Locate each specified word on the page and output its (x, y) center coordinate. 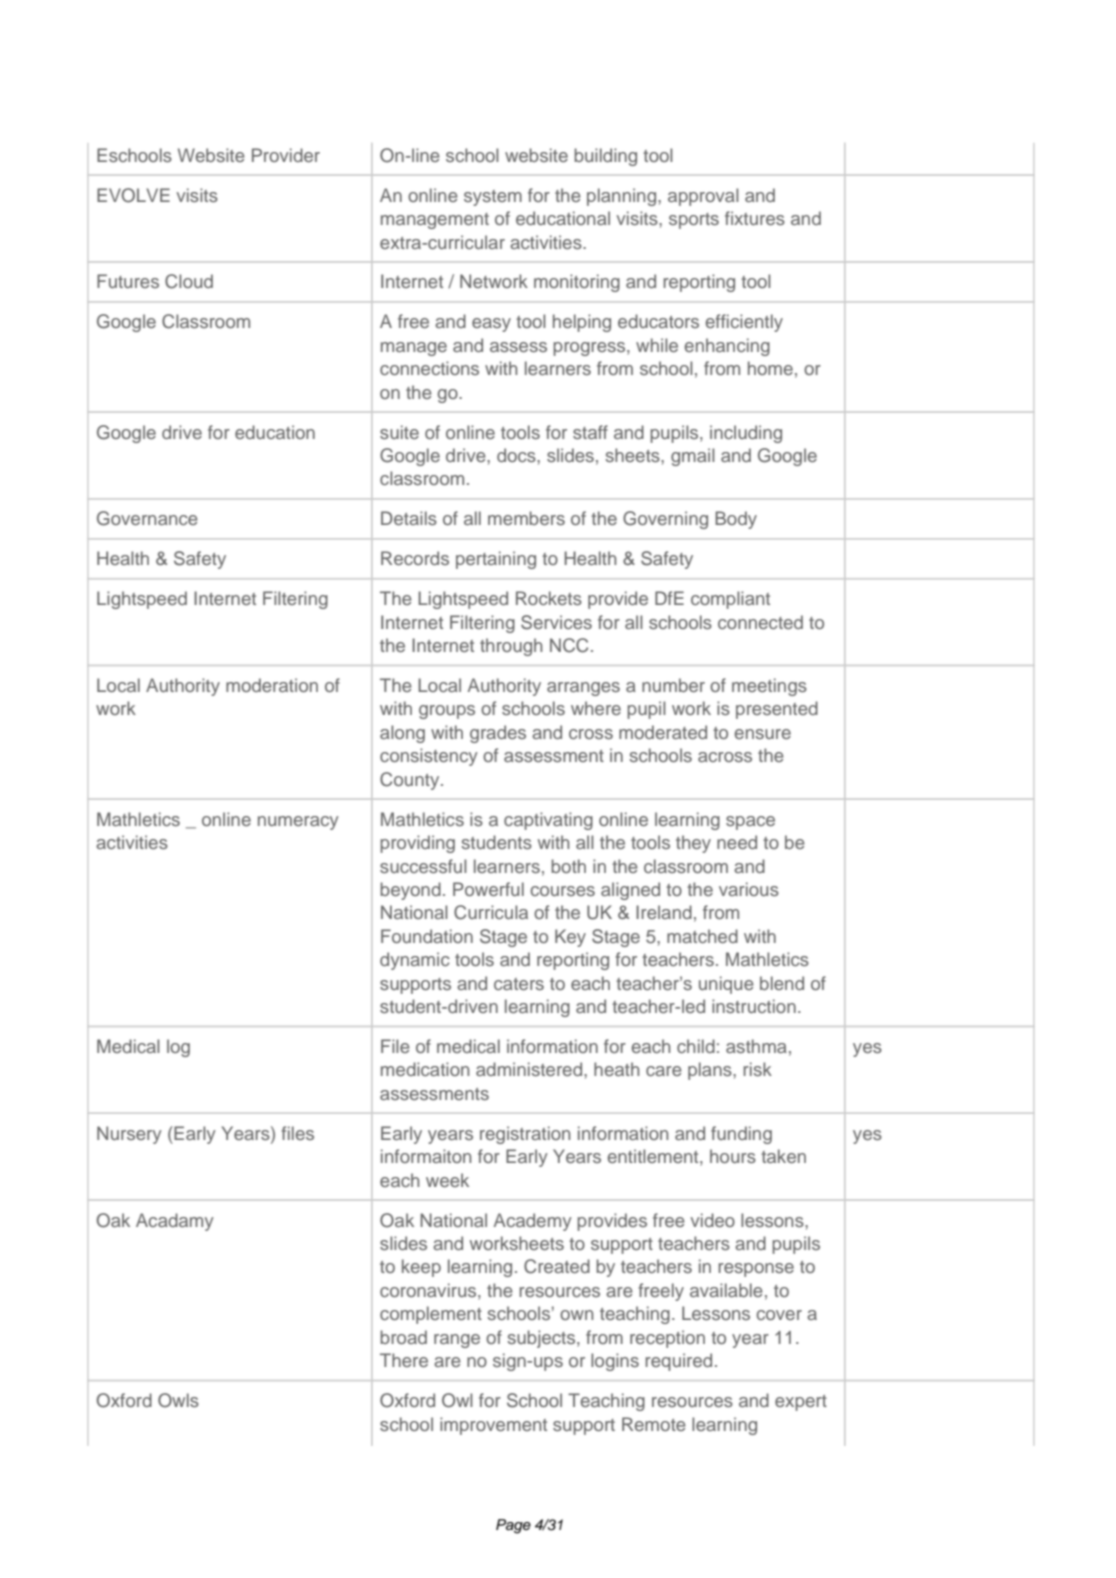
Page (513, 1526)
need (737, 842)
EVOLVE (133, 195)
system (493, 198)
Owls (178, 1400)
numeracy (298, 823)
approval (703, 197)
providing (417, 844)
